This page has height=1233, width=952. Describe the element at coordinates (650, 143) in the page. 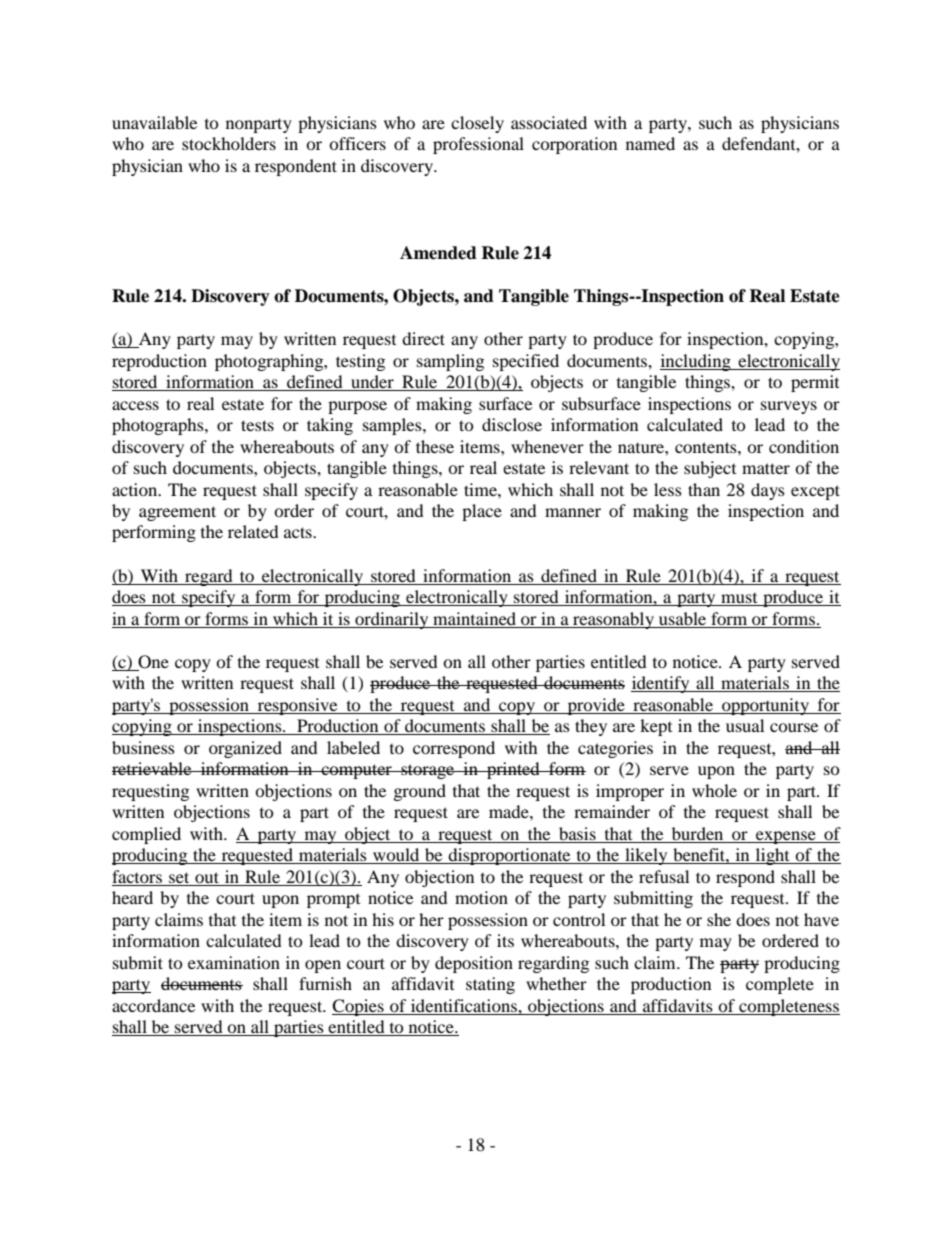

I see `named` at that location.
